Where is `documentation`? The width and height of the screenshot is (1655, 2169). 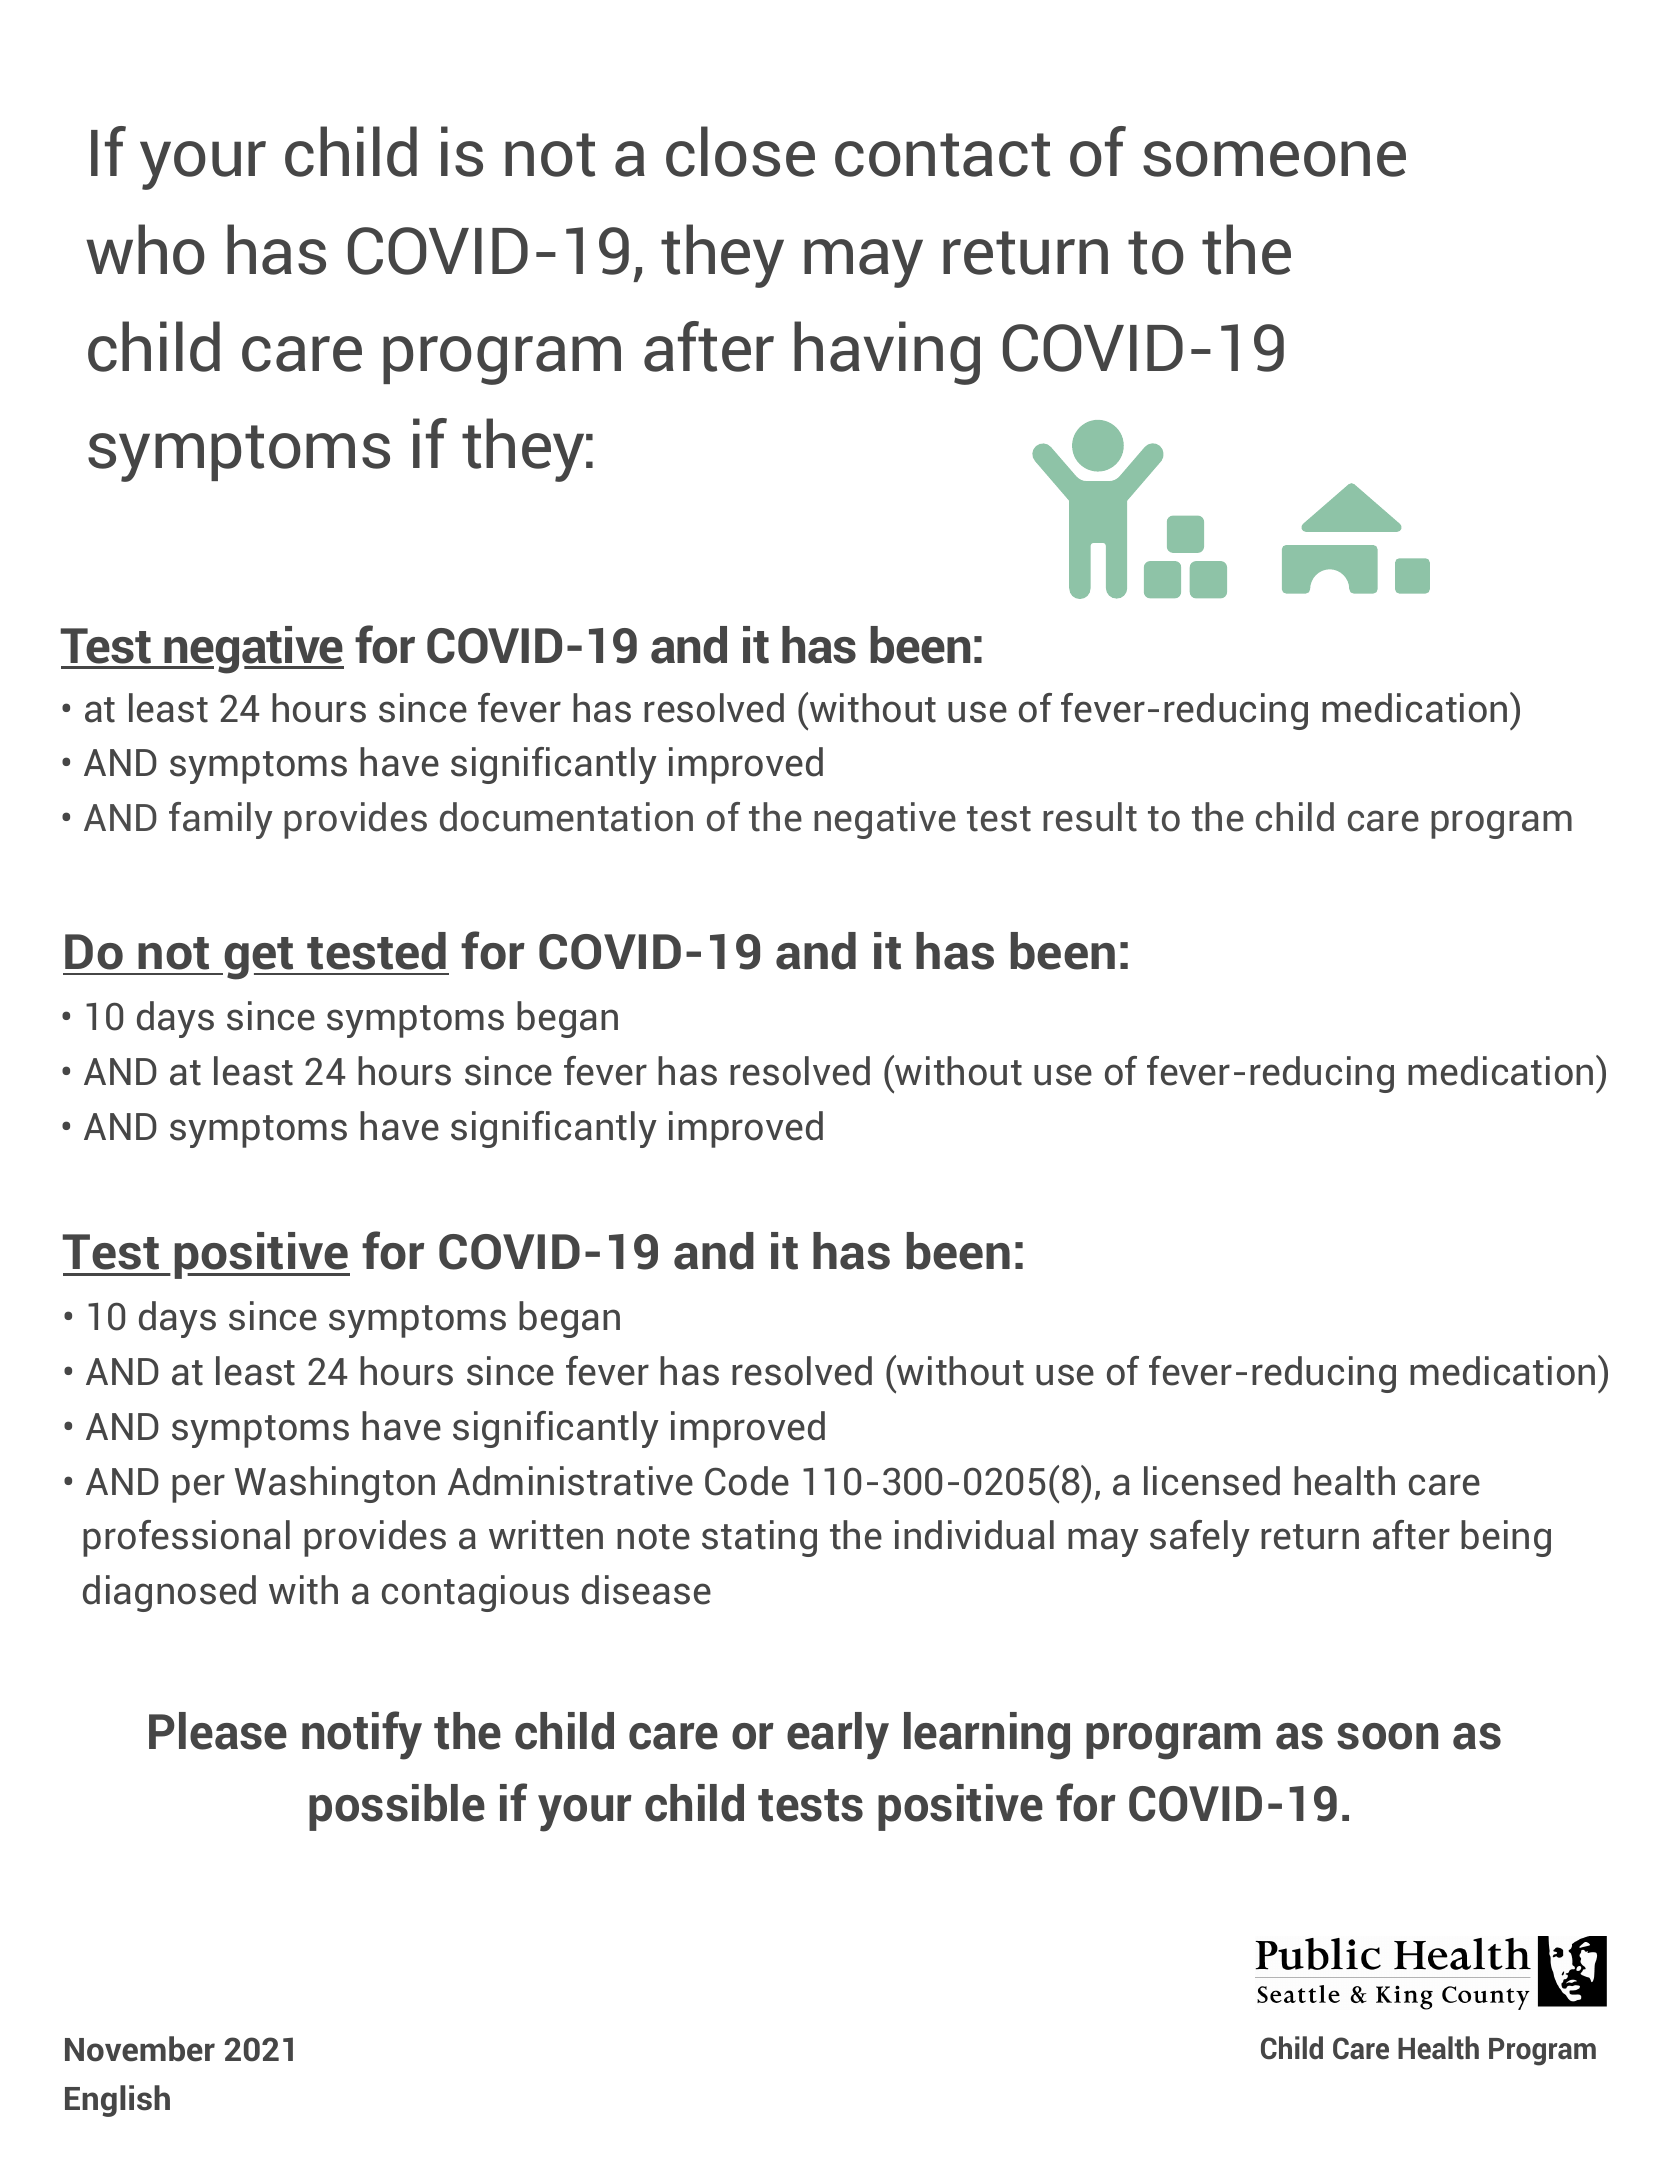
documentation is located at coordinates (566, 817).
